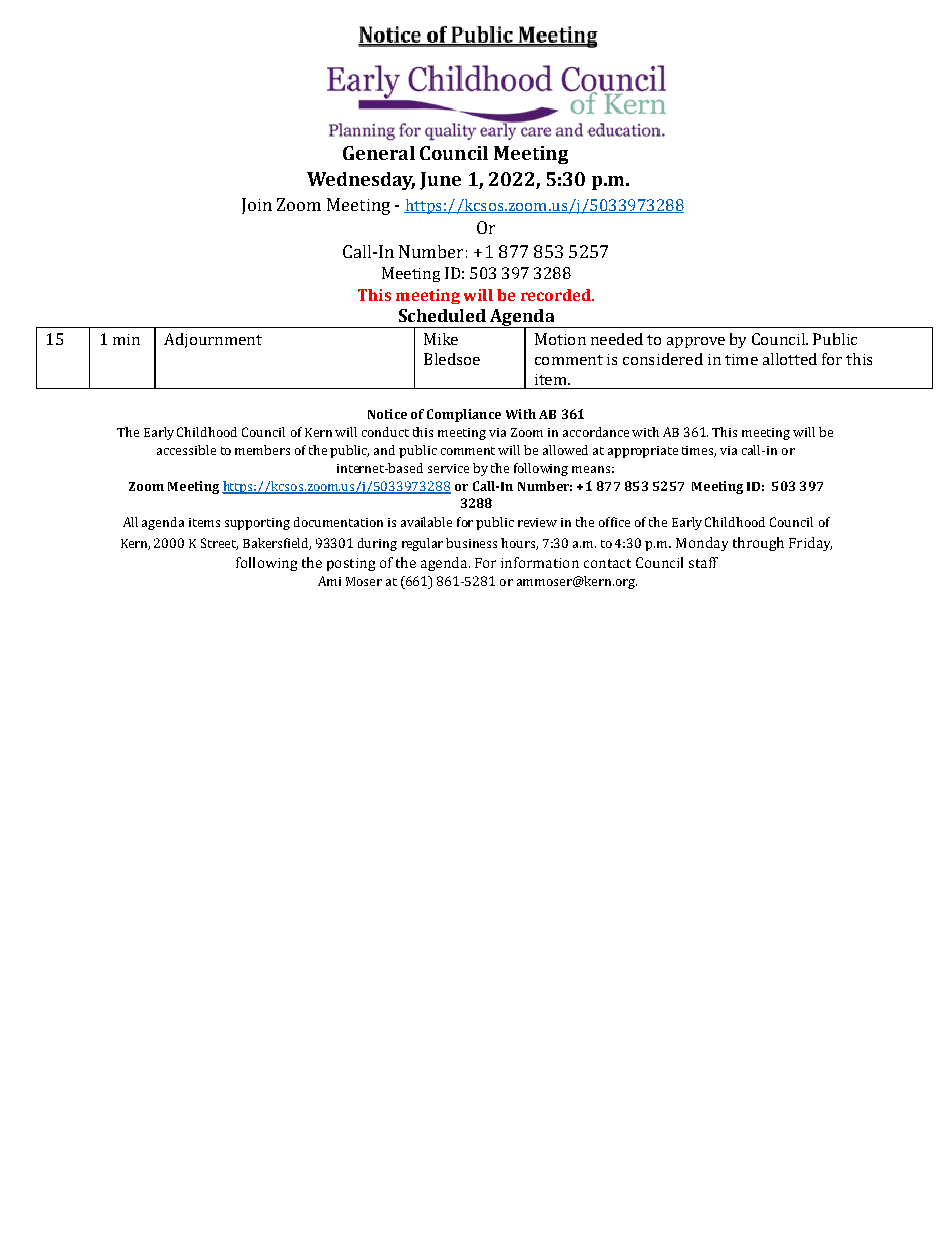  I want to click on Adjournment, so click(213, 340).
